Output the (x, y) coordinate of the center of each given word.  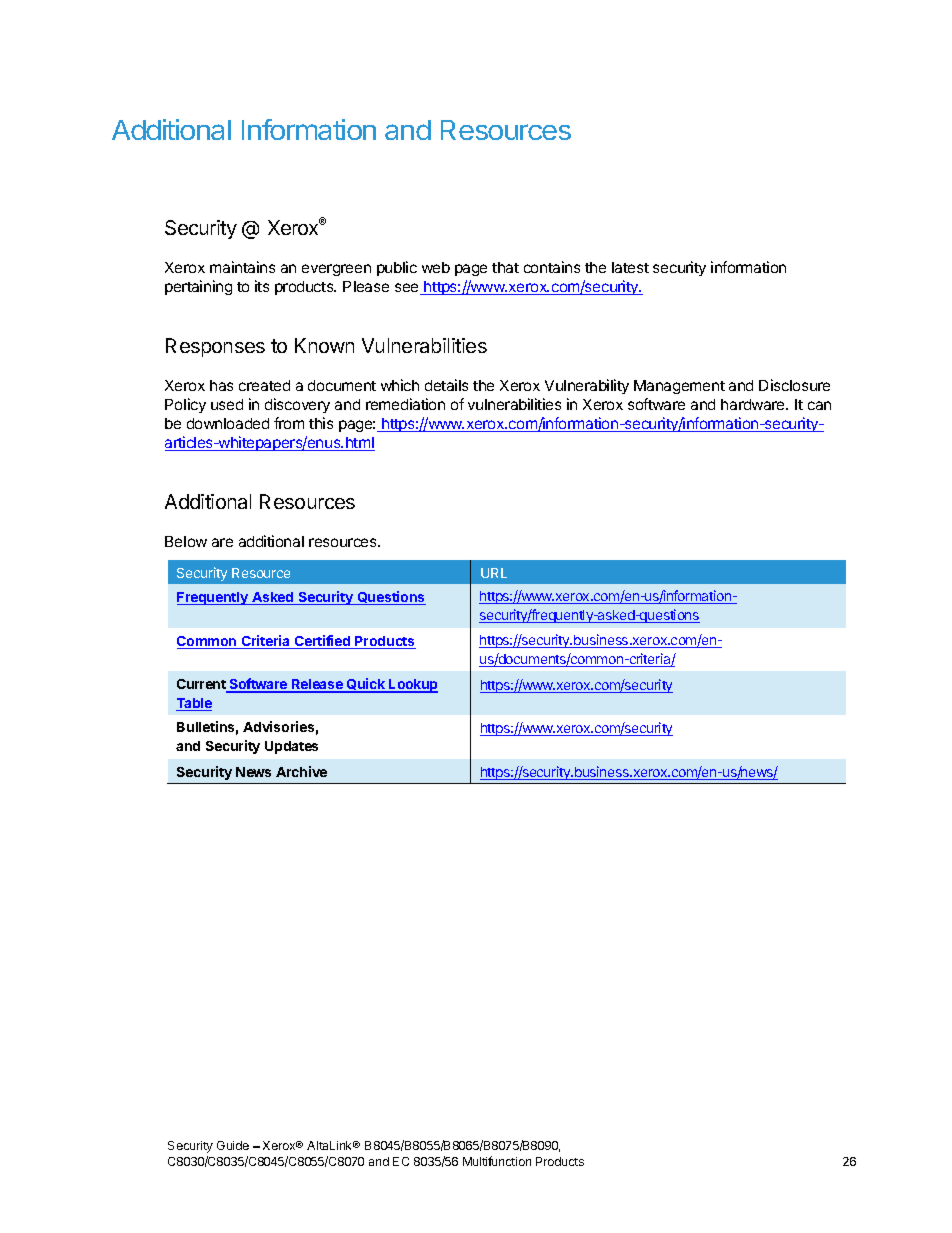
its (262, 286)
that (505, 267)
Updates (291, 747)
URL (494, 573)
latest (630, 267)
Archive (301, 771)
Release (317, 685)
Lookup (412, 686)
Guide (233, 1145)
